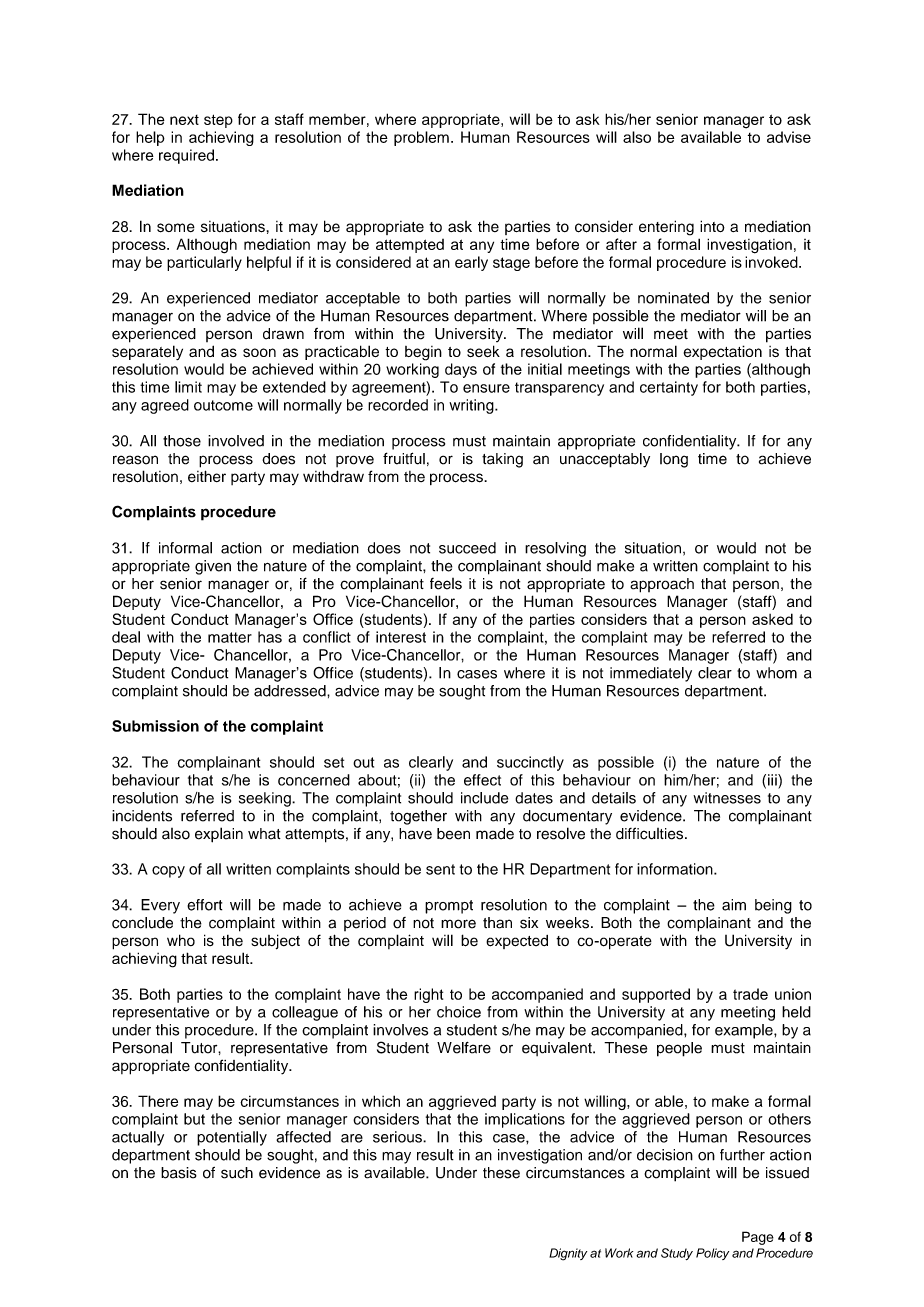 The image size is (924, 1307). Describe the element at coordinates (789, 137) in the image. I see `advise` at that location.
